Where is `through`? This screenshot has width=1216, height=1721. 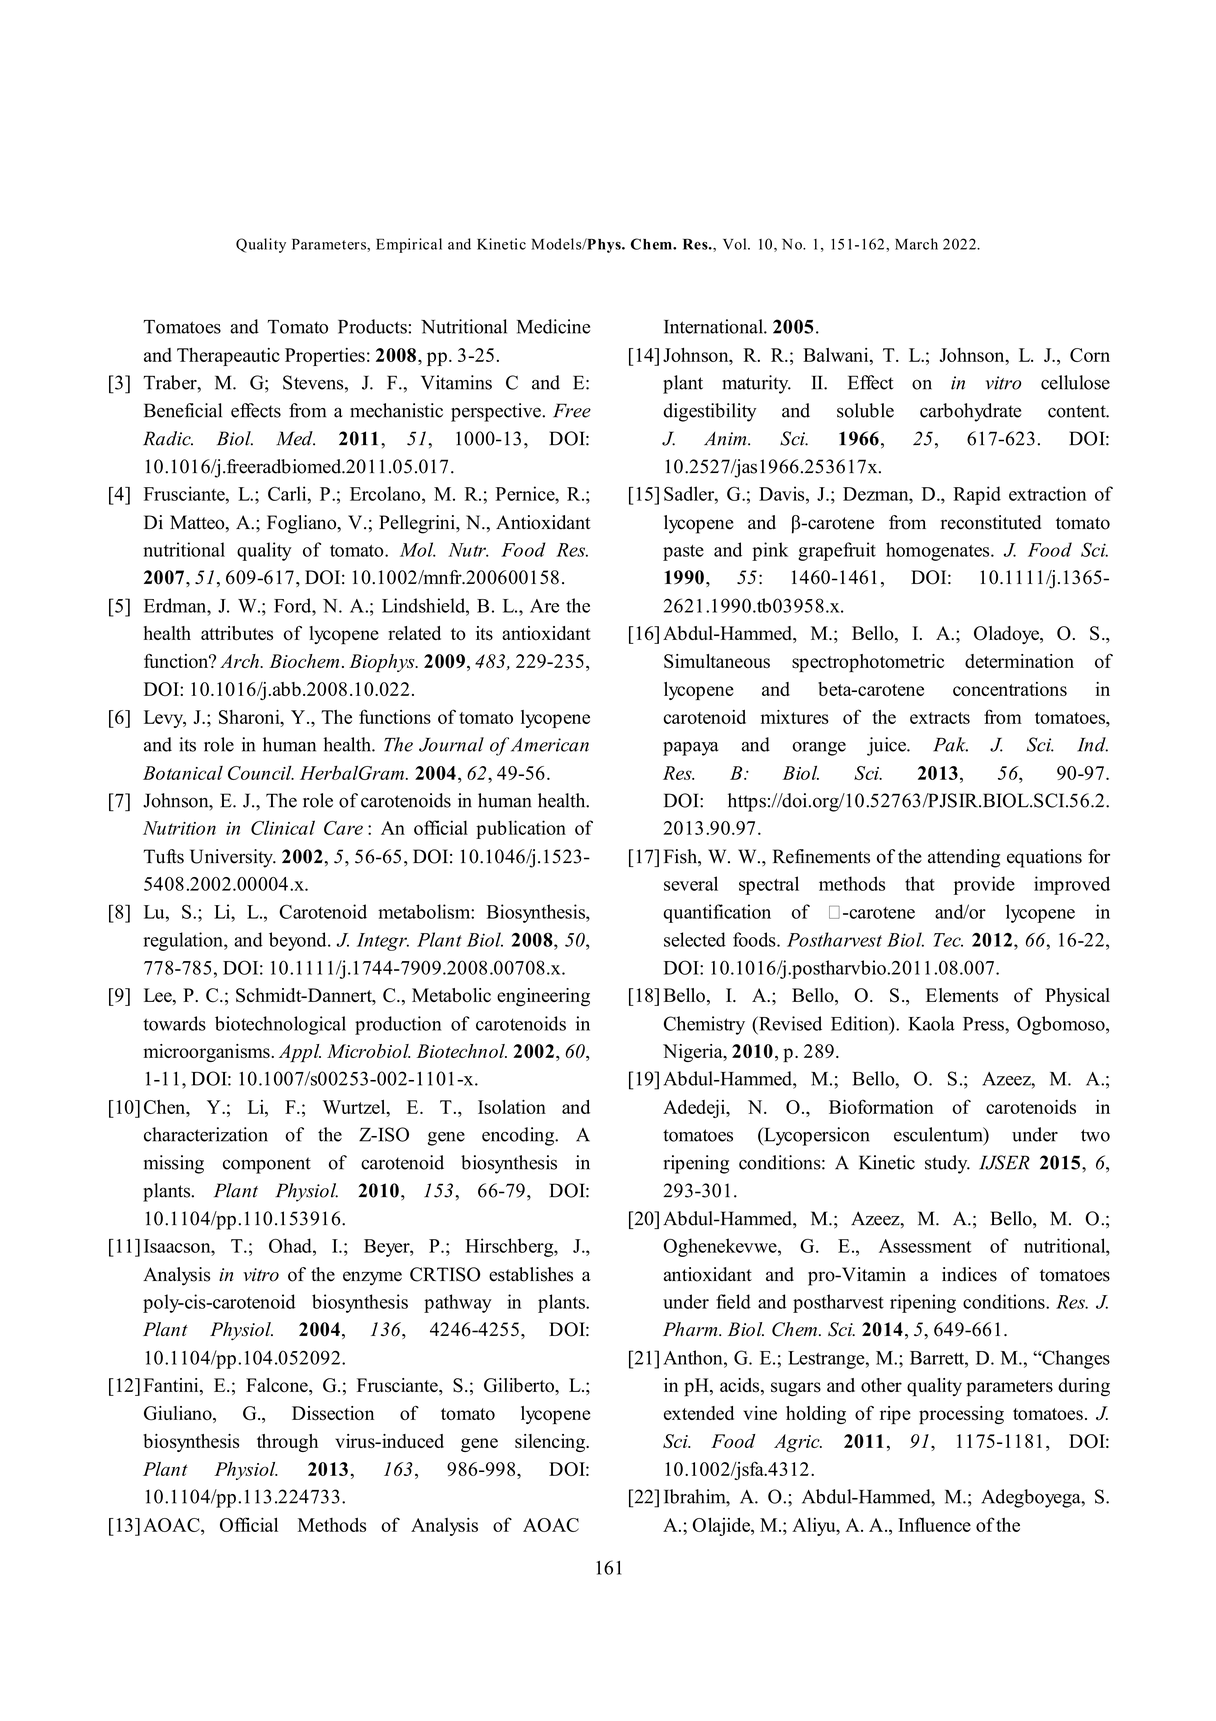 through is located at coordinates (287, 1443).
